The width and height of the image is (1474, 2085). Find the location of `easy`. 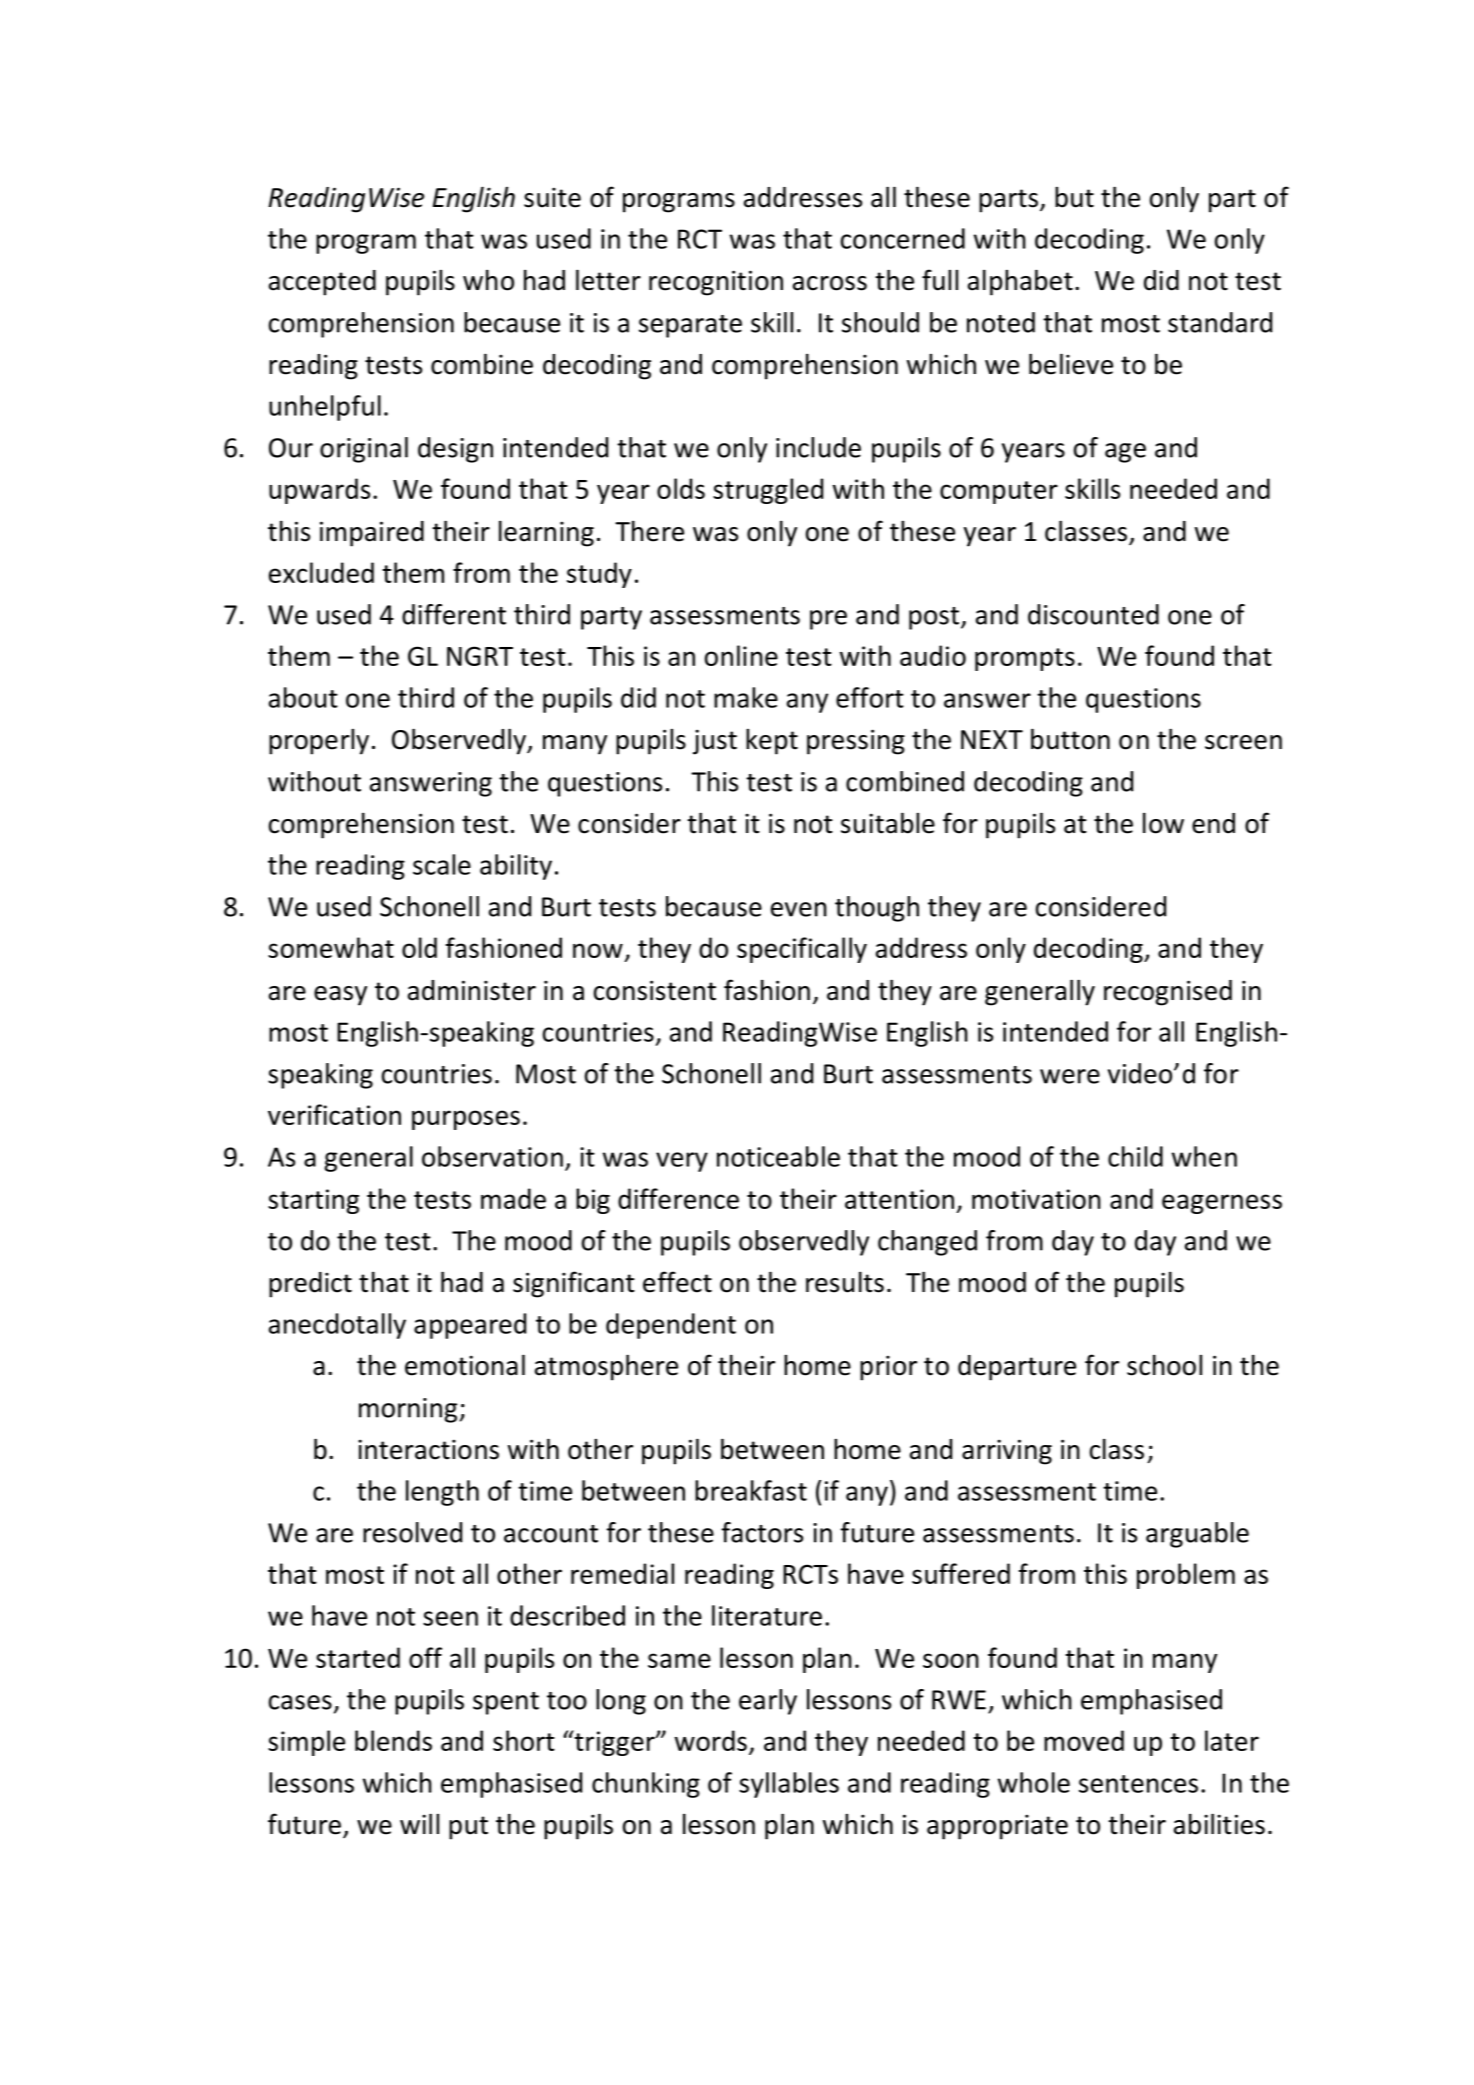

easy is located at coordinates (340, 996).
